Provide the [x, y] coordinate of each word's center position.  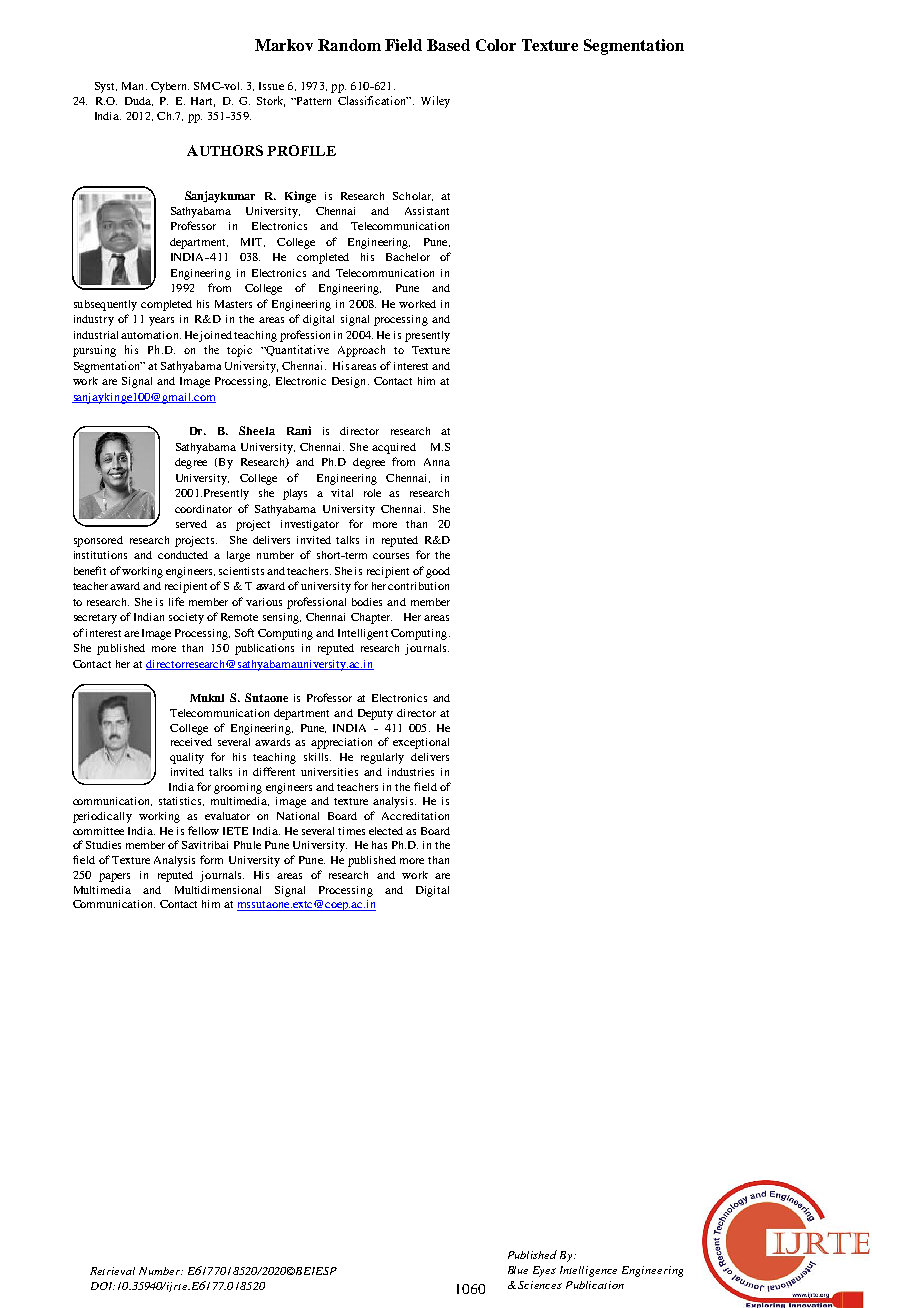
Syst [106, 87]
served [191, 524]
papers [114, 877]
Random [349, 45]
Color [496, 45]
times [351, 831]
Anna [437, 462]
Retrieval [112, 1271]
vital [342, 493]
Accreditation [415, 816]
